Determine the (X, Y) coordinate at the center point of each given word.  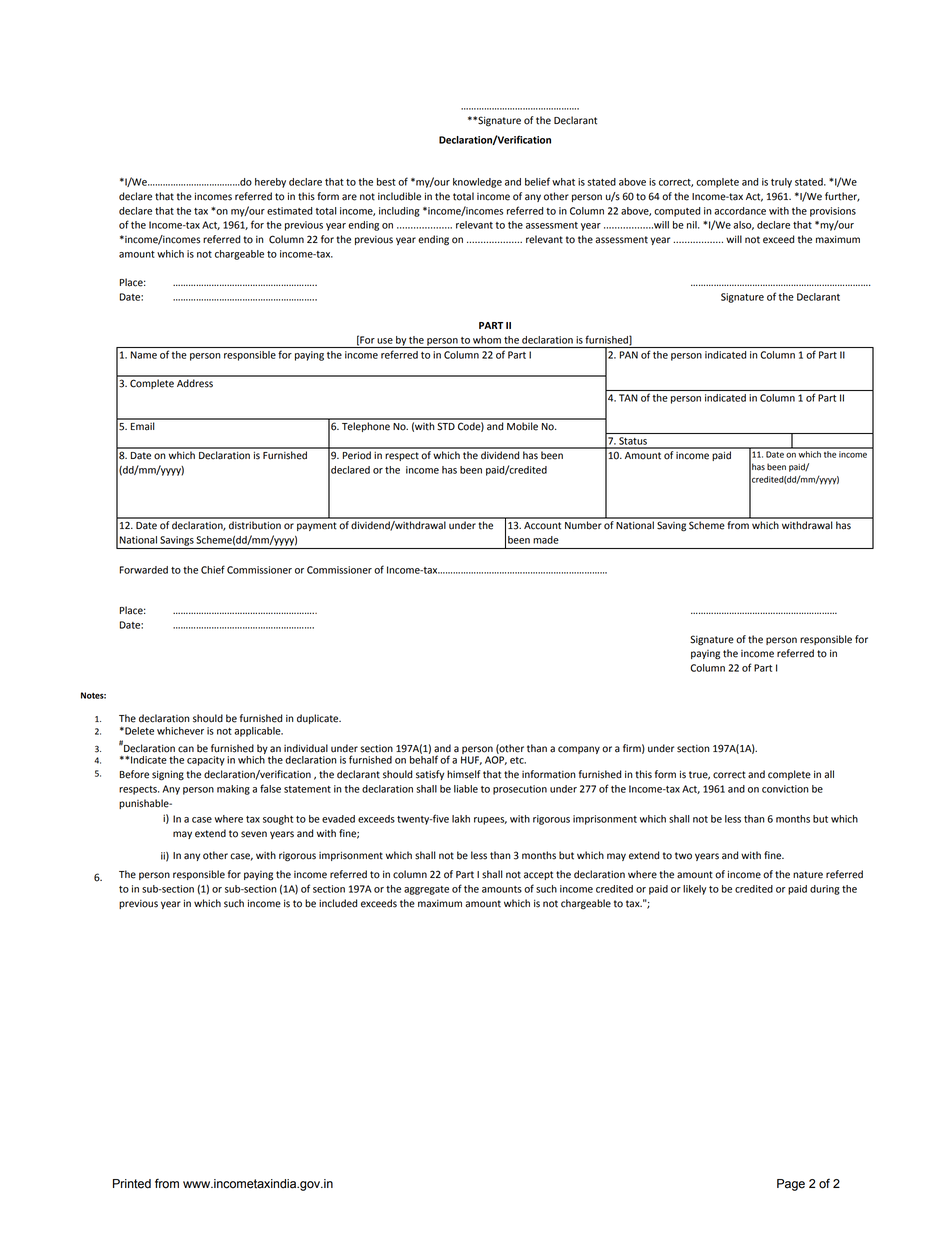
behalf (424, 758)
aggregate (426, 890)
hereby (270, 183)
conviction (785, 789)
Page (791, 1185)
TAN (628, 398)
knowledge (477, 183)
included (338, 903)
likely (694, 890)
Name (144, 355)
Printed (132, 1184)
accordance (740, 211)
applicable (258, 732)
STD (446, 426)
